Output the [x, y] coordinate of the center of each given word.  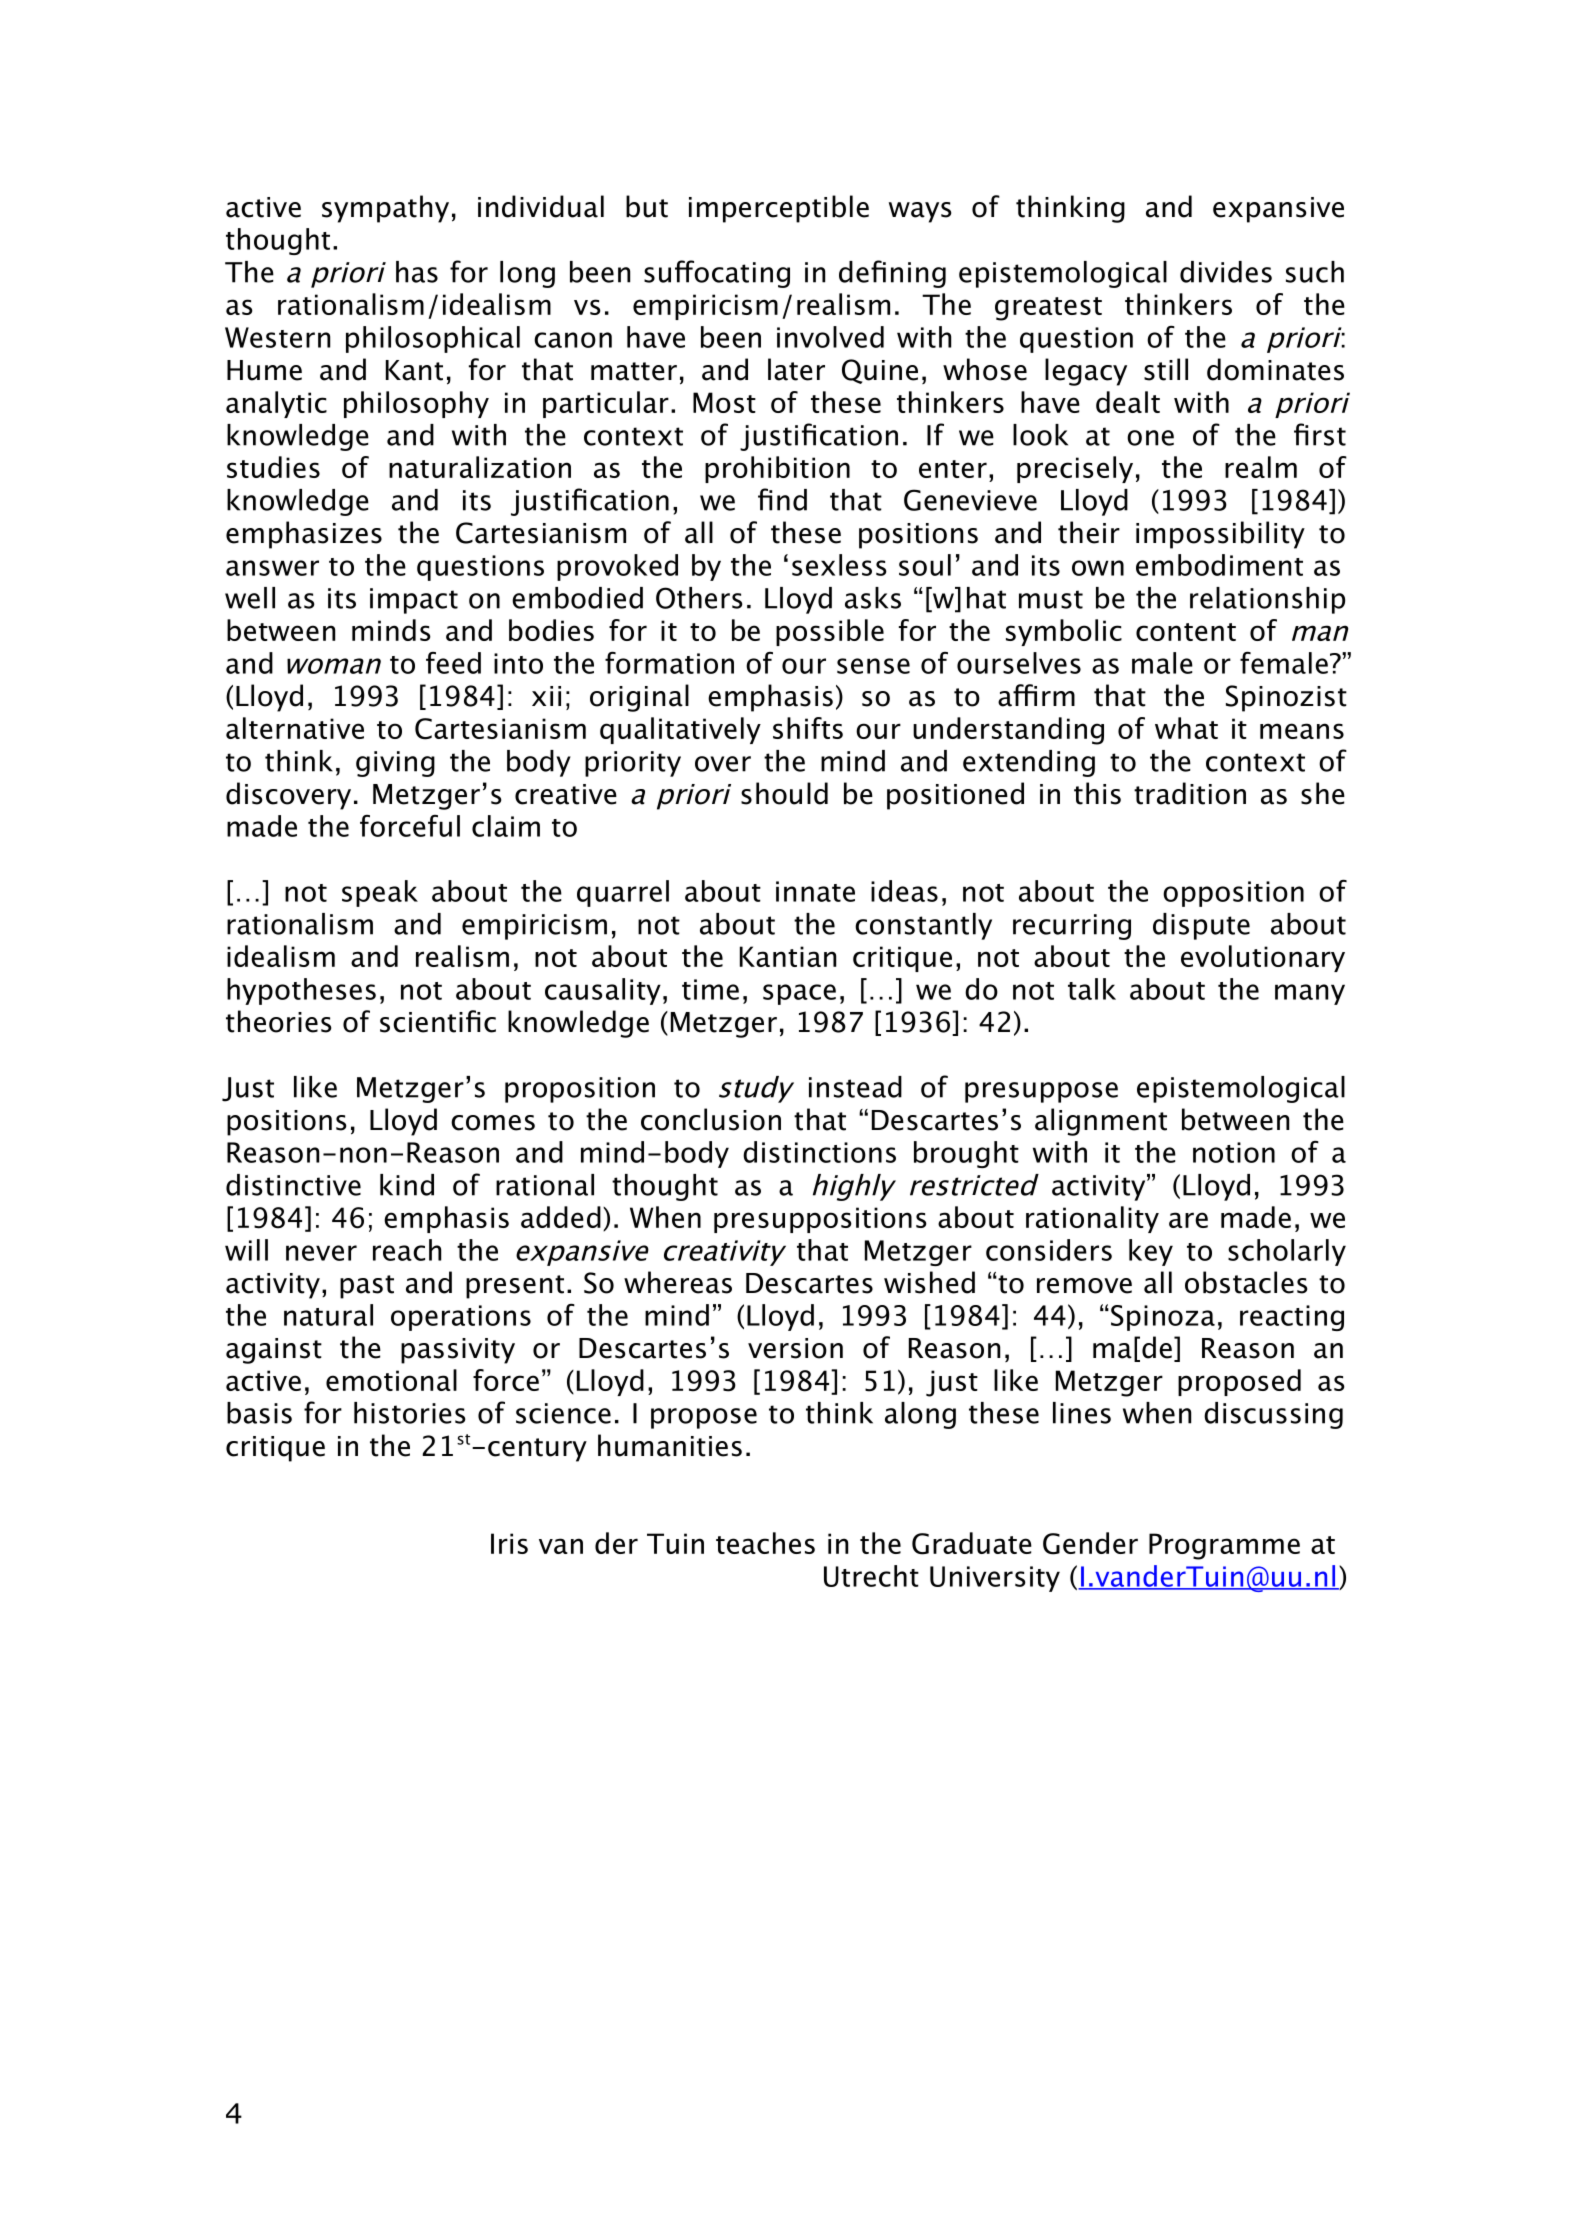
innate [815, 891]
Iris [509, 1543]
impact [414, 601]
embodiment [1219, 565]
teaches [765, 1543]
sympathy [385, 209]
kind [407, 1185]
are [1188, 1220]
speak [380, 893]
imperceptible [779, 209]
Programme [1224, 1546]
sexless [839, 565]
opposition [1233, 894]
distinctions [819, 1152]
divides [1226, 272]
